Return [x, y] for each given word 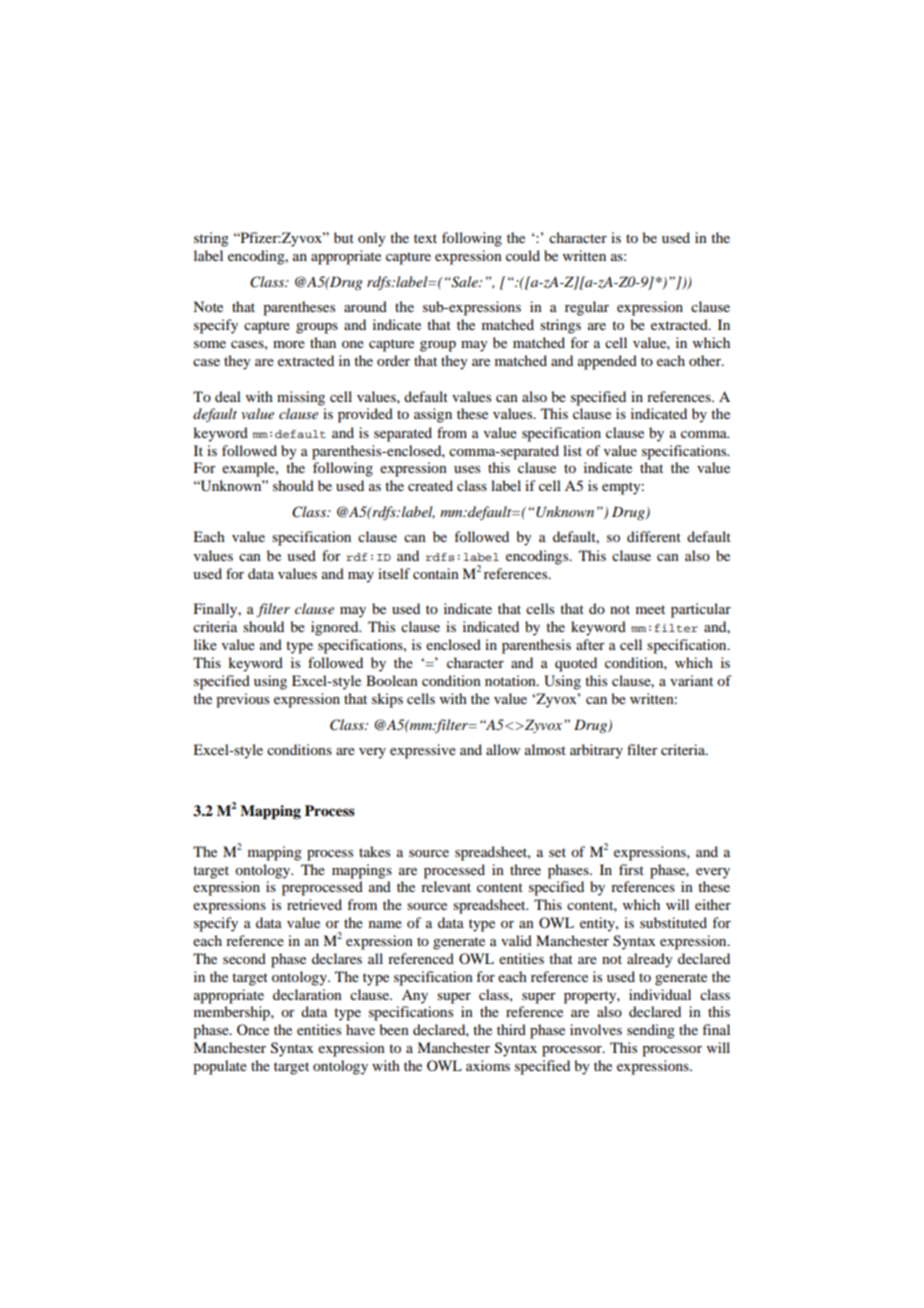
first [631, 869]
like [205, 644]
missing [301, 398]
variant [691, 680]
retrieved [314, 904]
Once [253, 1029]
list [572, 450]
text [425, 238]
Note [208, 306]
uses [467, 469]
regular [587, 308]
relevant [446, 886]
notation [511, 680]
